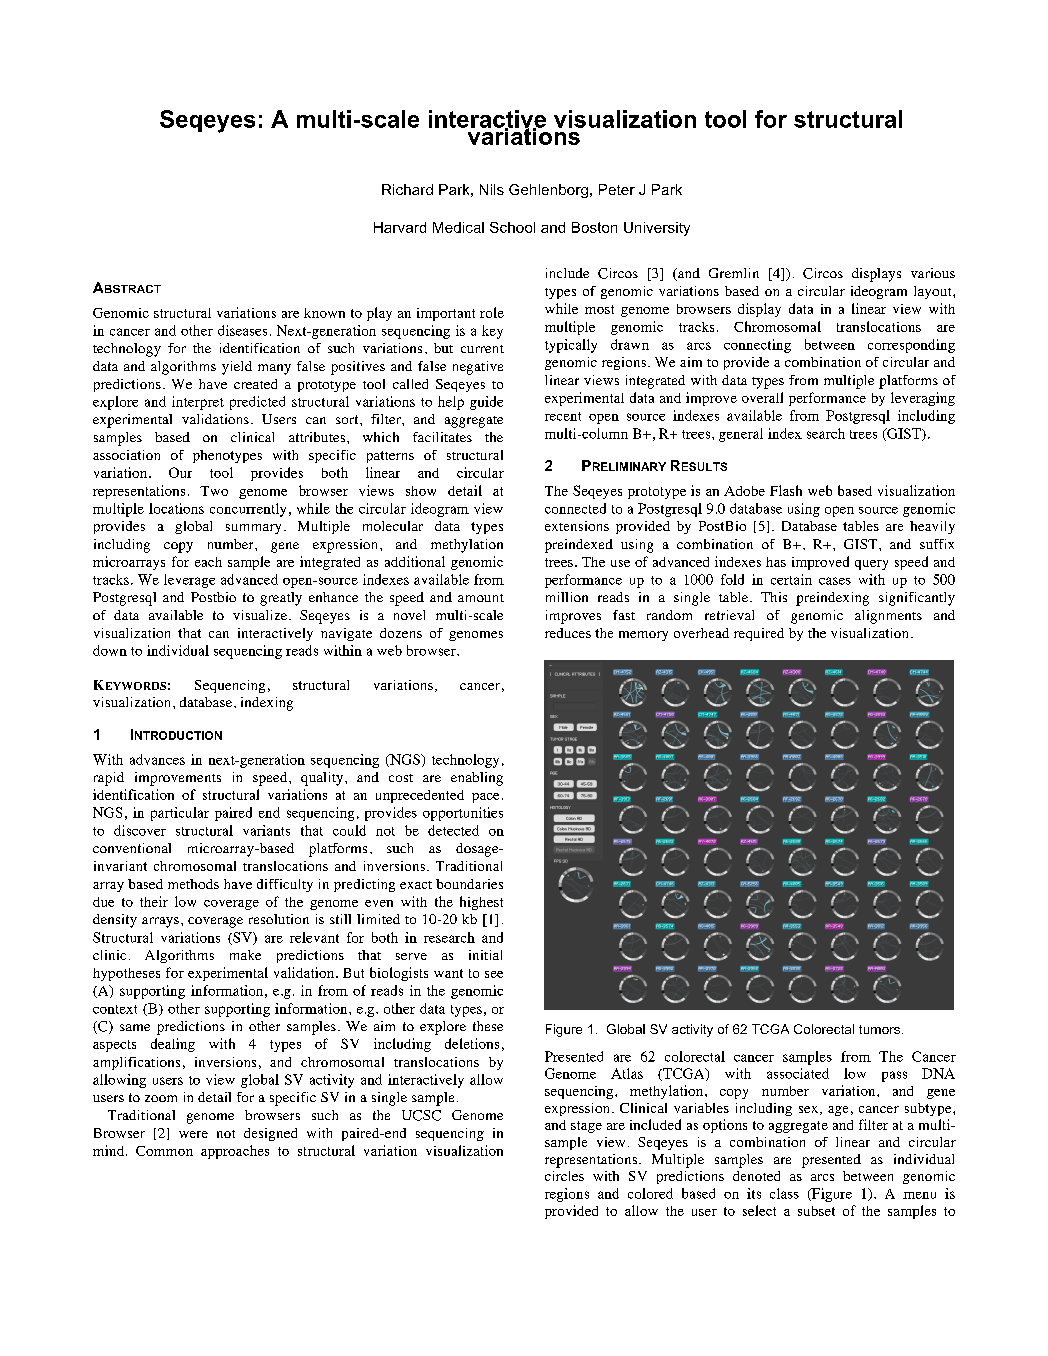 The height and width of the screenshot is (1356, 1048). What do you see at coordinates (759, 634) in the screenshot?
I see `required` at bounding box center [759, 634].
